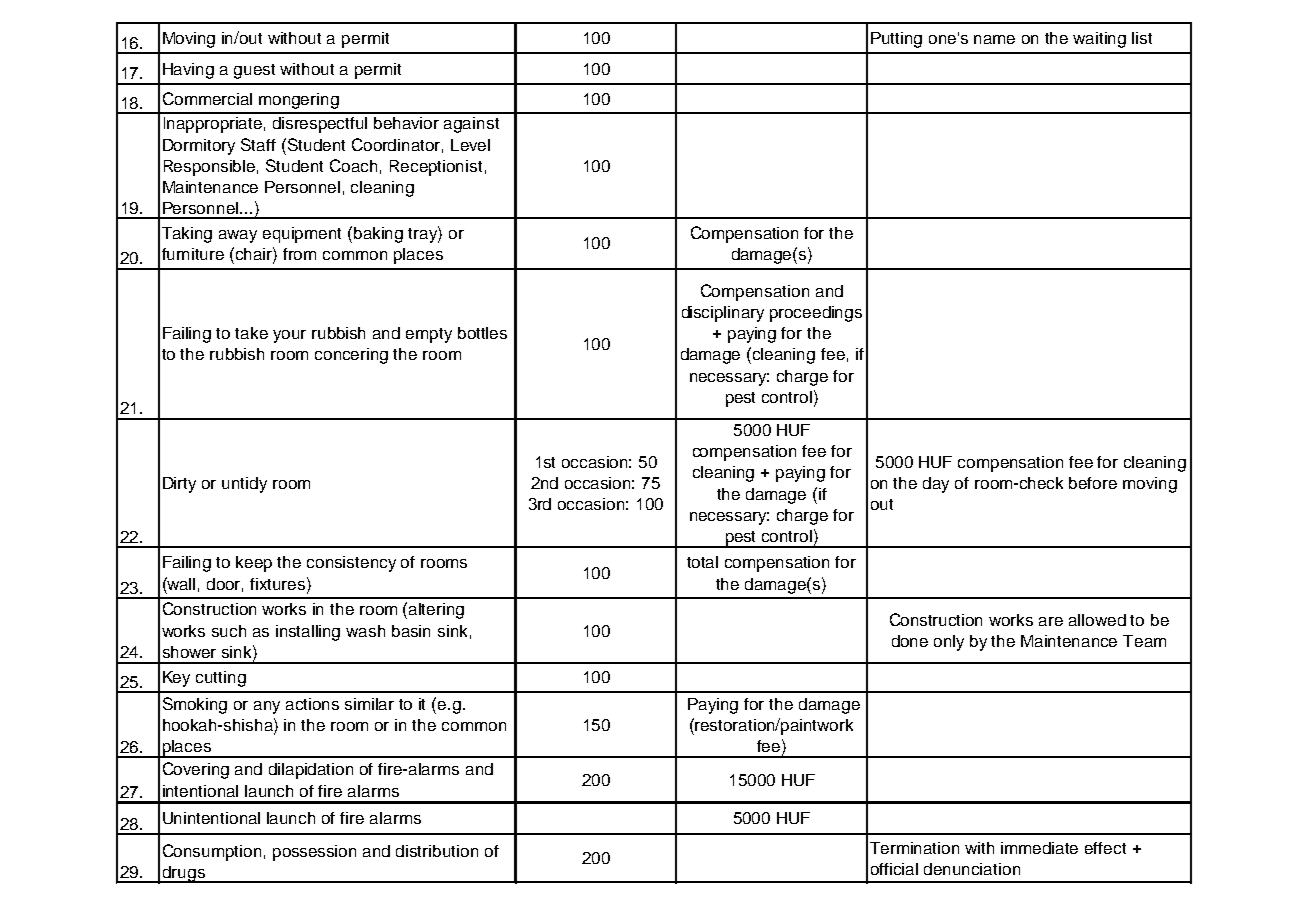 The image size is (1308, 924). I want to click on guest, so click(254, 71).
